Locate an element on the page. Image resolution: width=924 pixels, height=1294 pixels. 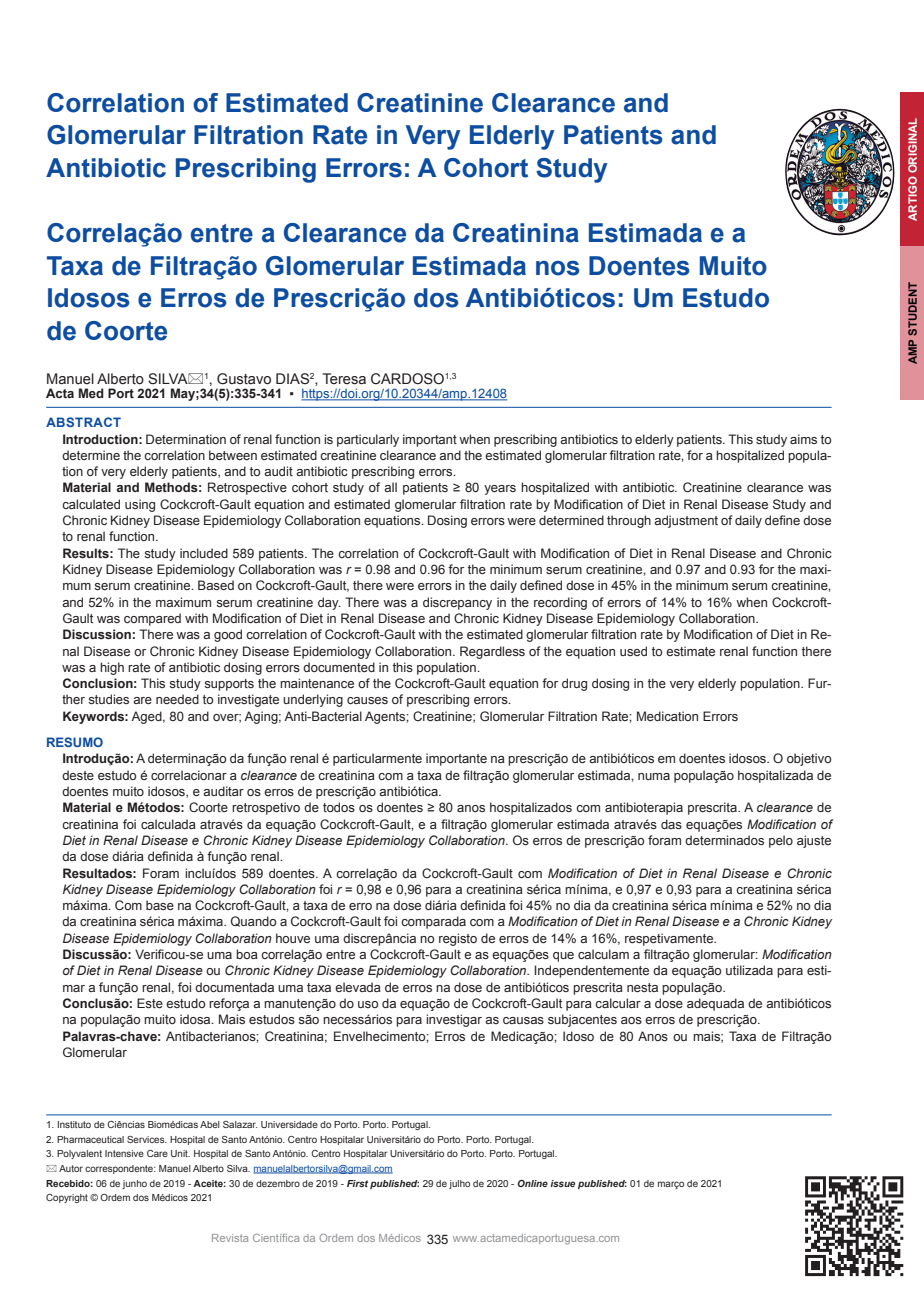
das is located at coordinates (671, 824).
